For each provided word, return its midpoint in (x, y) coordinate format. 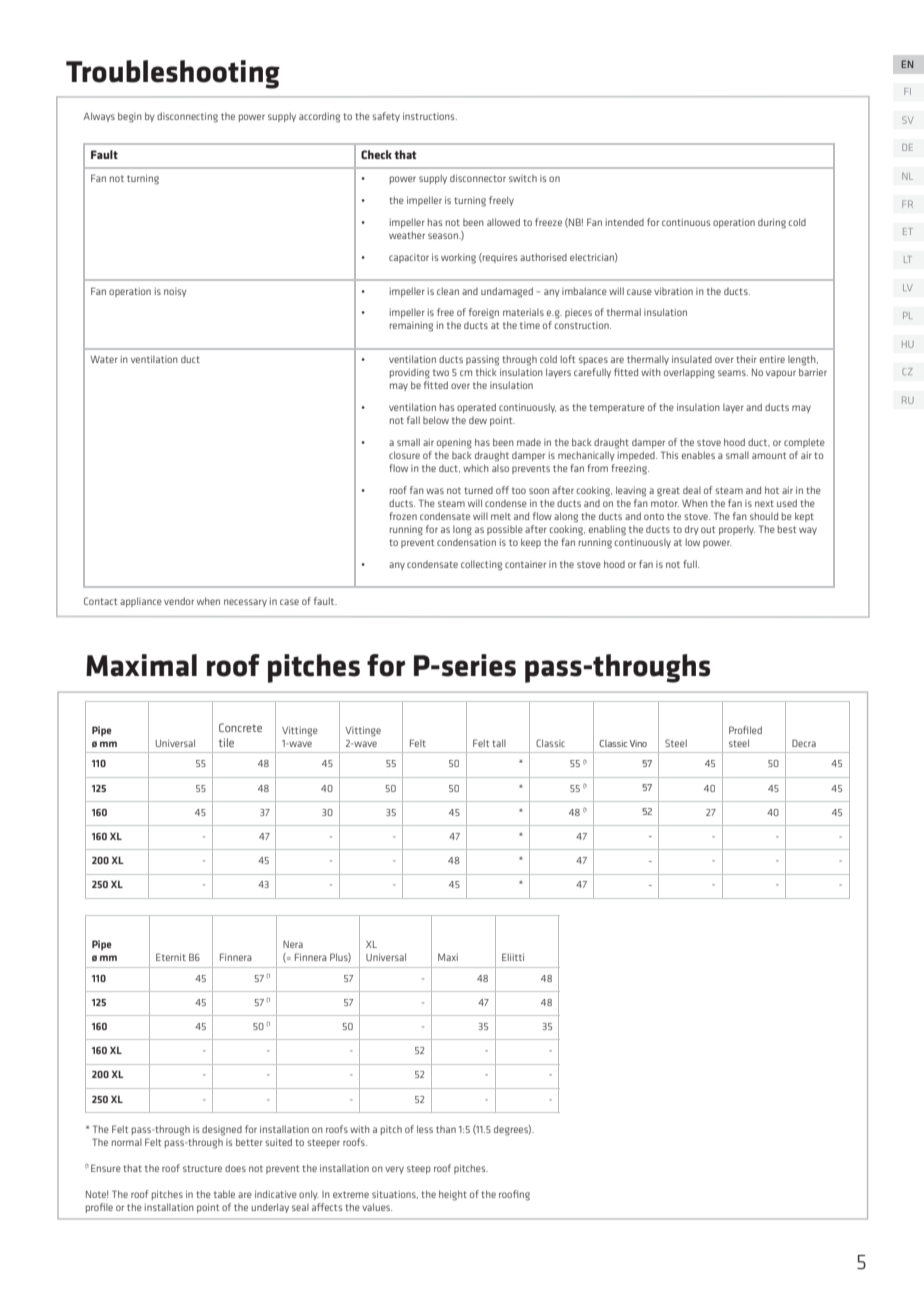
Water (104, 359)
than (446, 1129)
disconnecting (187, 117)
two (441, 372)
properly (737, 530)
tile (226, 742)
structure (202, 1168)
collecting (481, 565)
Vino (638, 743)
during (772, 223)
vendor (179, 601)
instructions (430, 116)
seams (733, 373)
